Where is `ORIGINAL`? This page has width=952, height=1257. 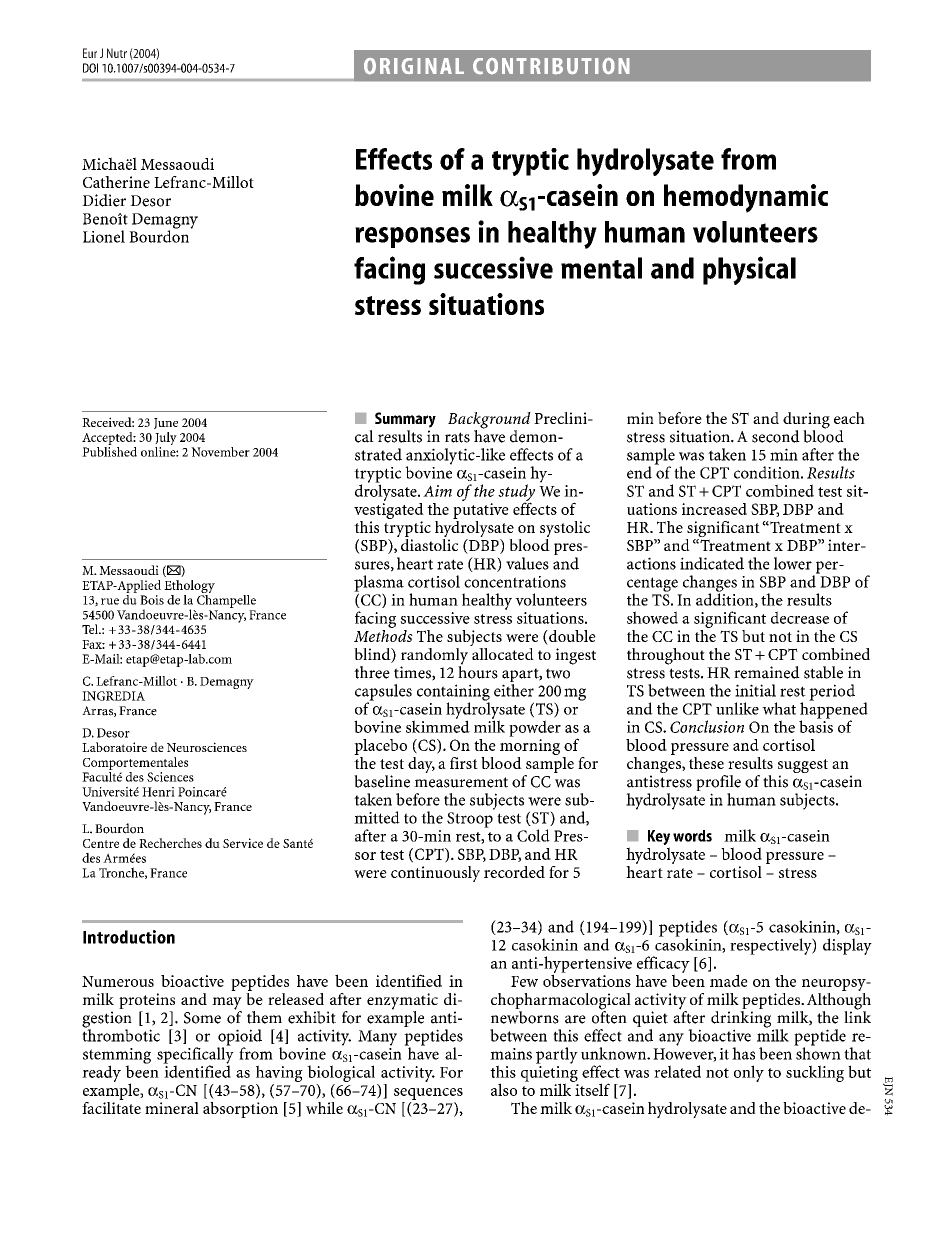 ORIGINAL is located at coordinates (414, 66).
